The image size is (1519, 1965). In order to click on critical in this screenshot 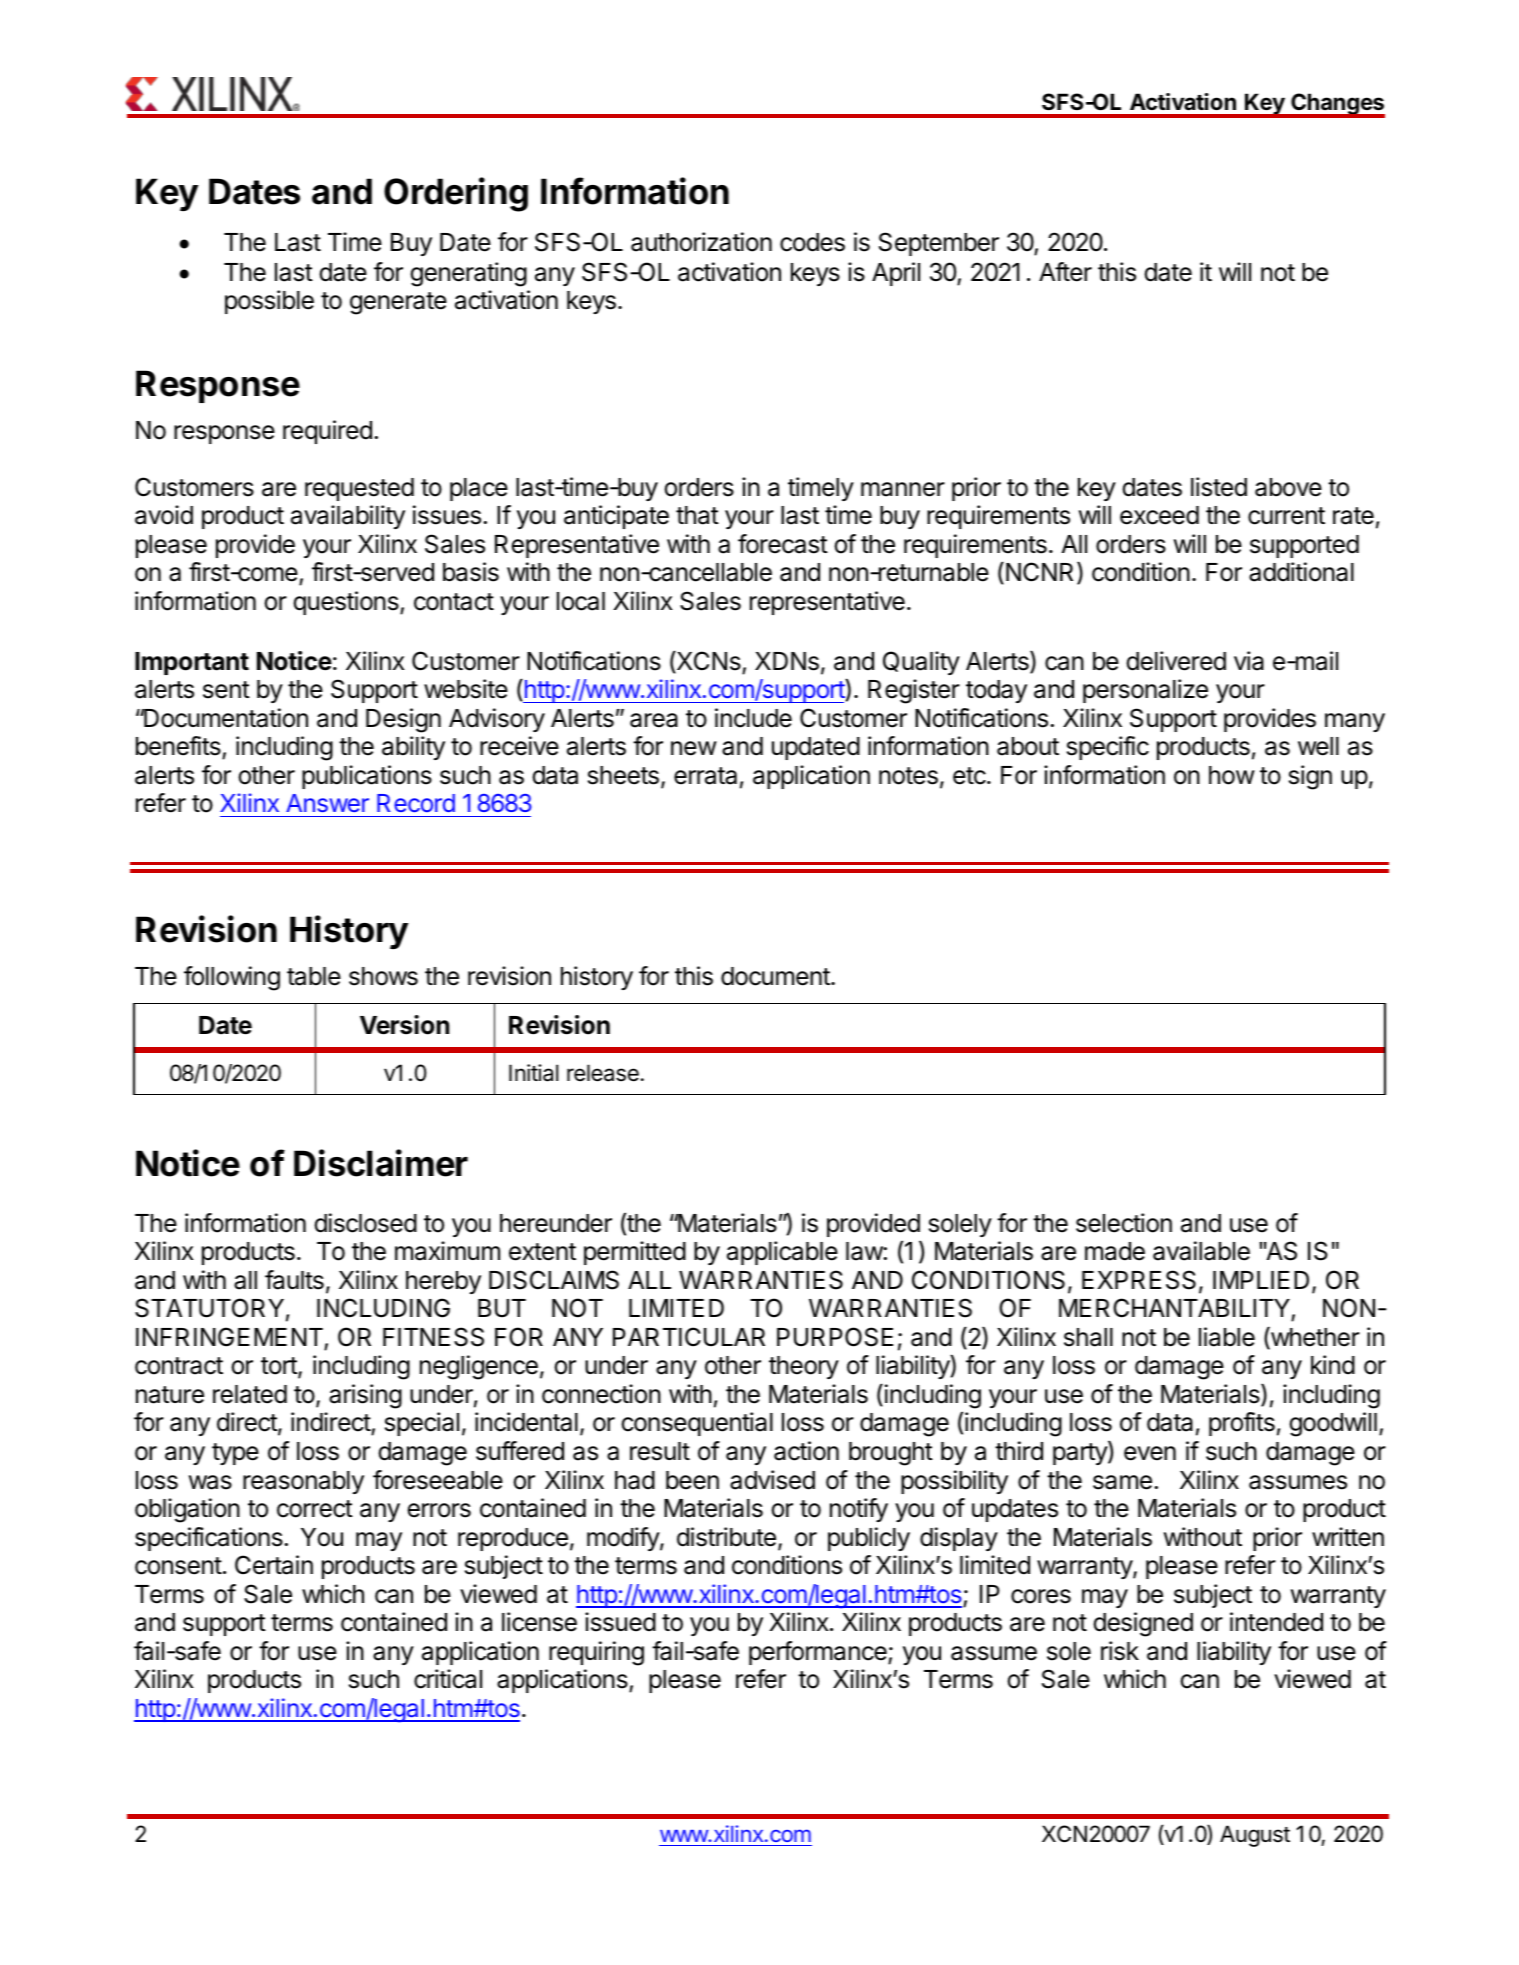, I will do `click(448, 1679)`.
